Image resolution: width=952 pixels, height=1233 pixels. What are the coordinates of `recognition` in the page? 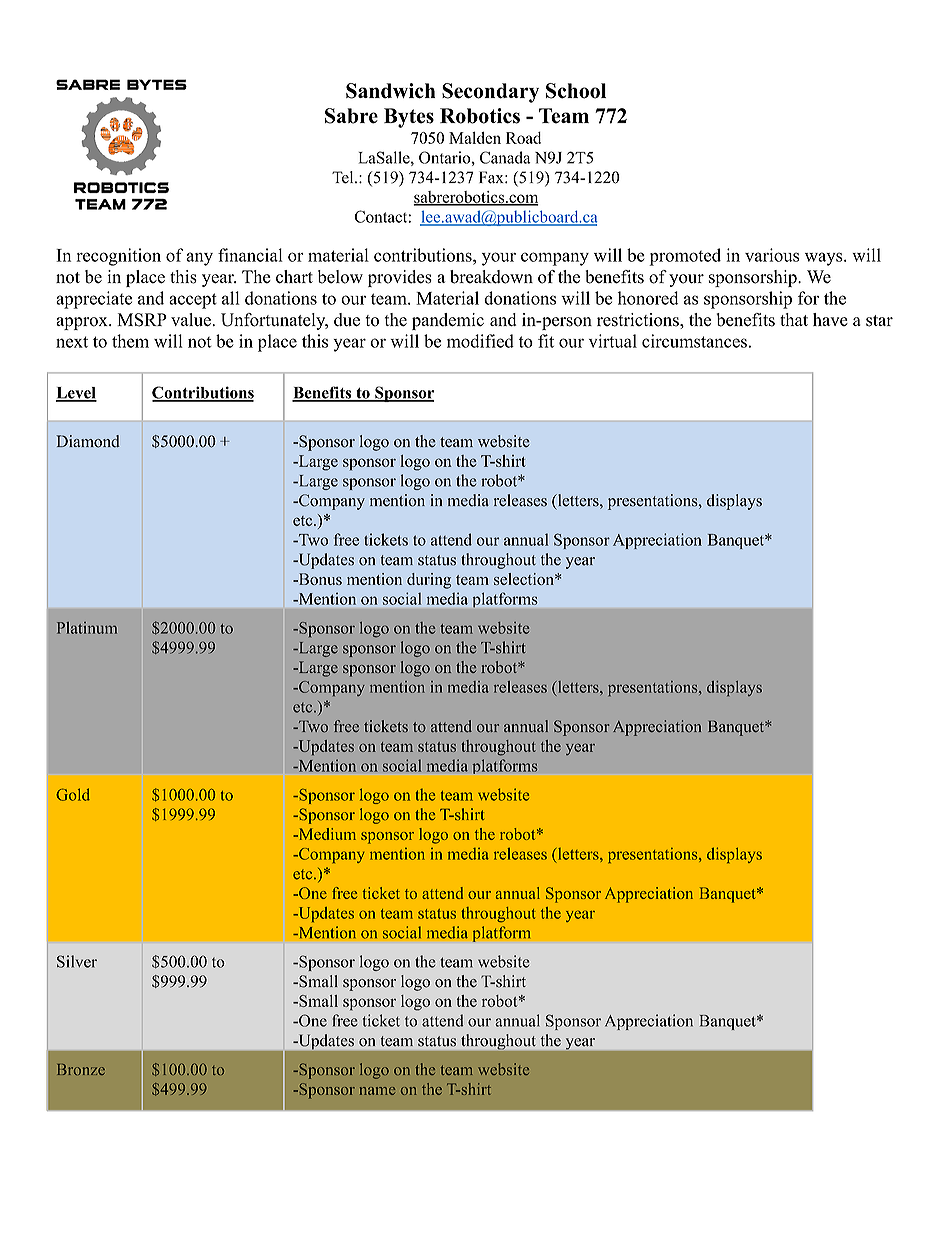 It's located at (118, 257).
